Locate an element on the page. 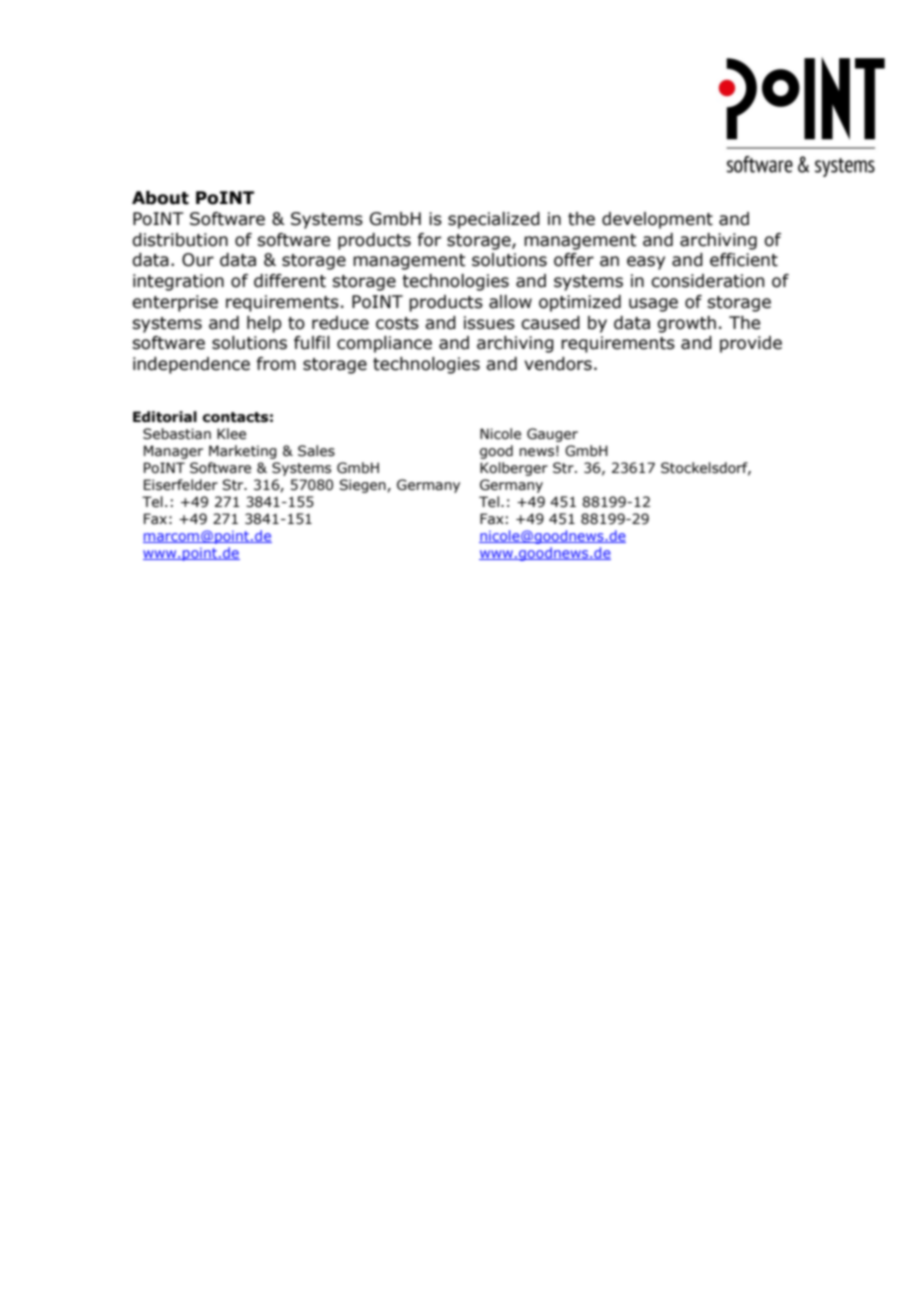  allow is located at coordinates (510, 302).
